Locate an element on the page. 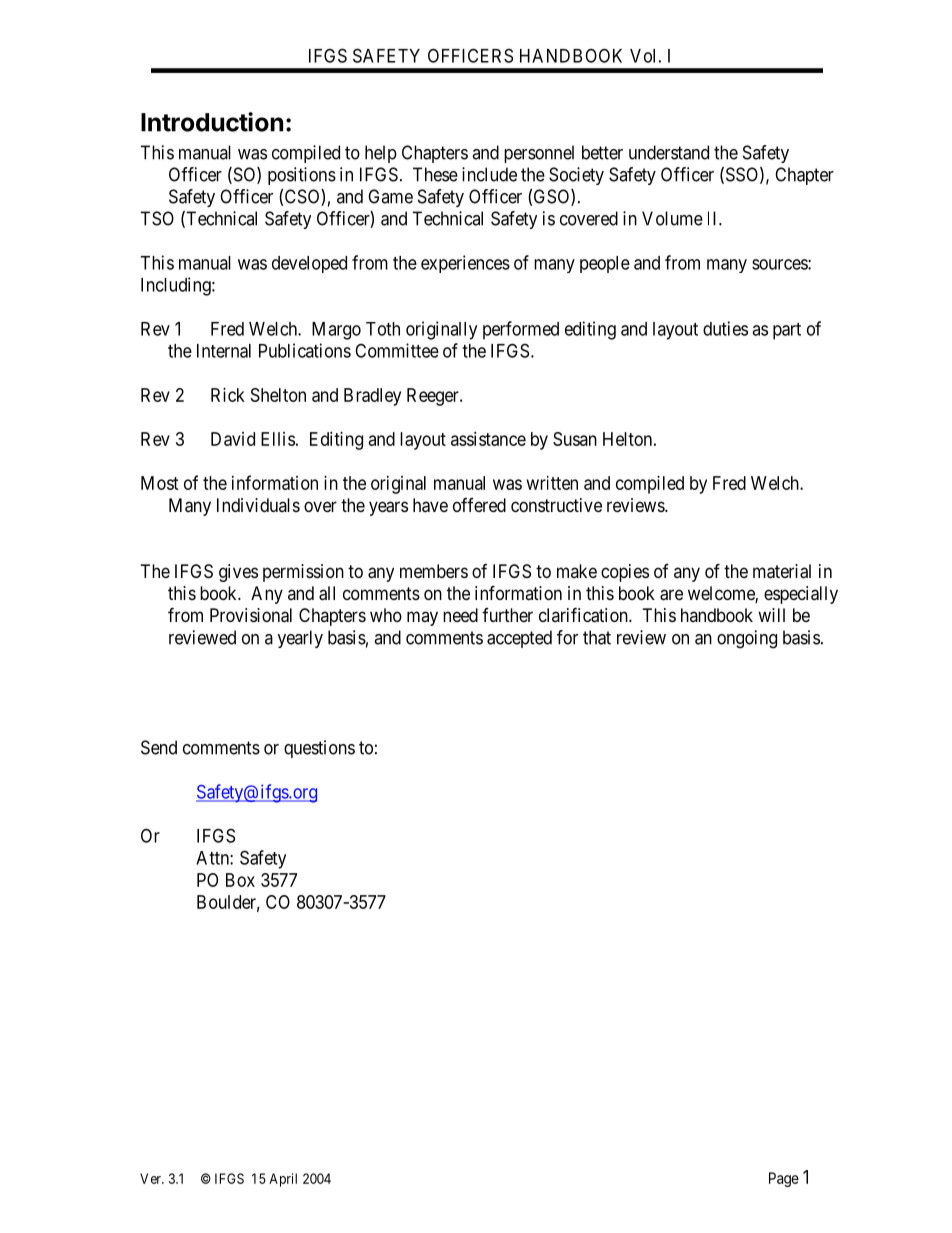 This document has height=1233, width=952. questions is located at coordinates (319, 749).
